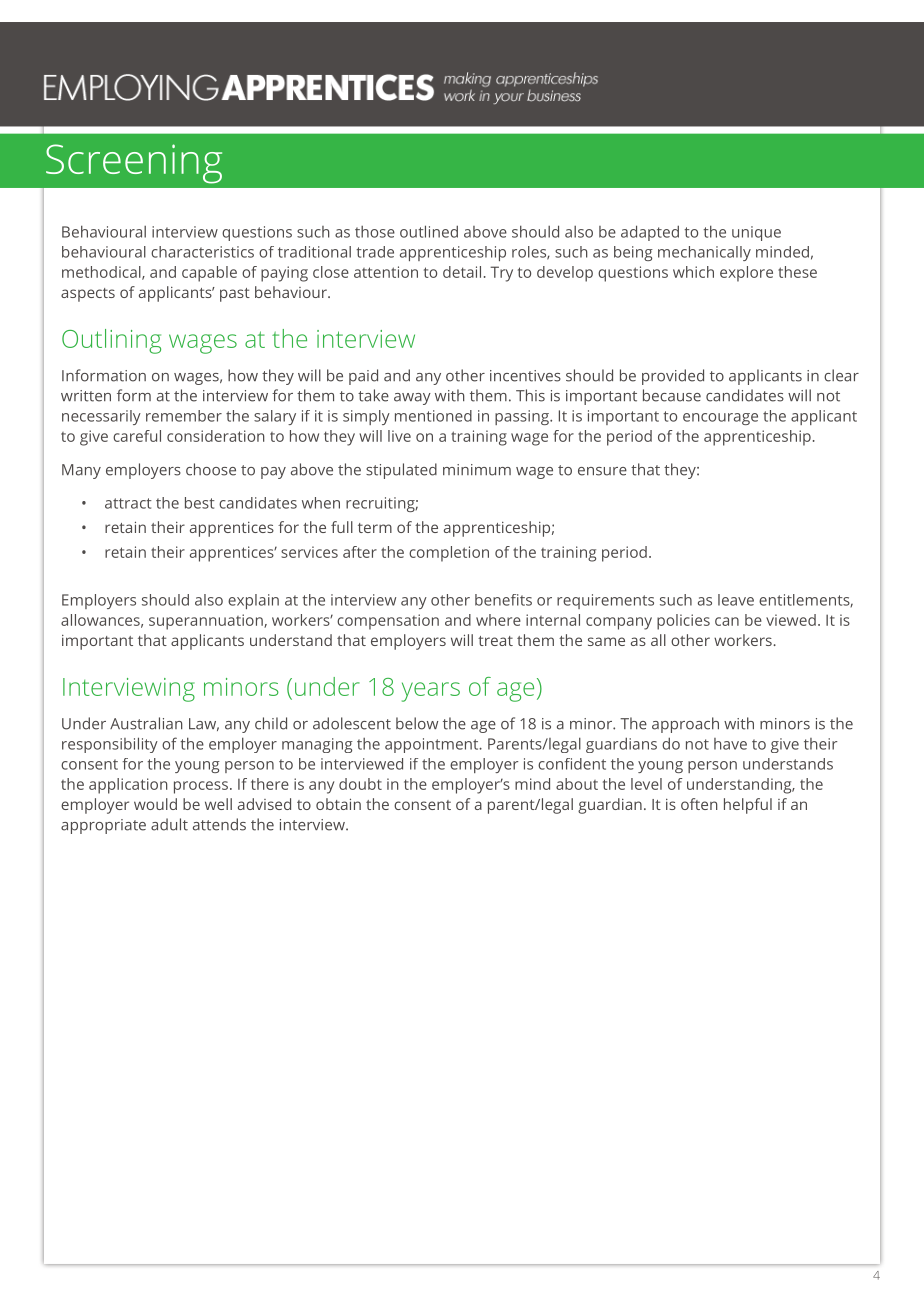 The height and width of the page is (1308, 924). I want to click on Screening, so click(134, 164).
